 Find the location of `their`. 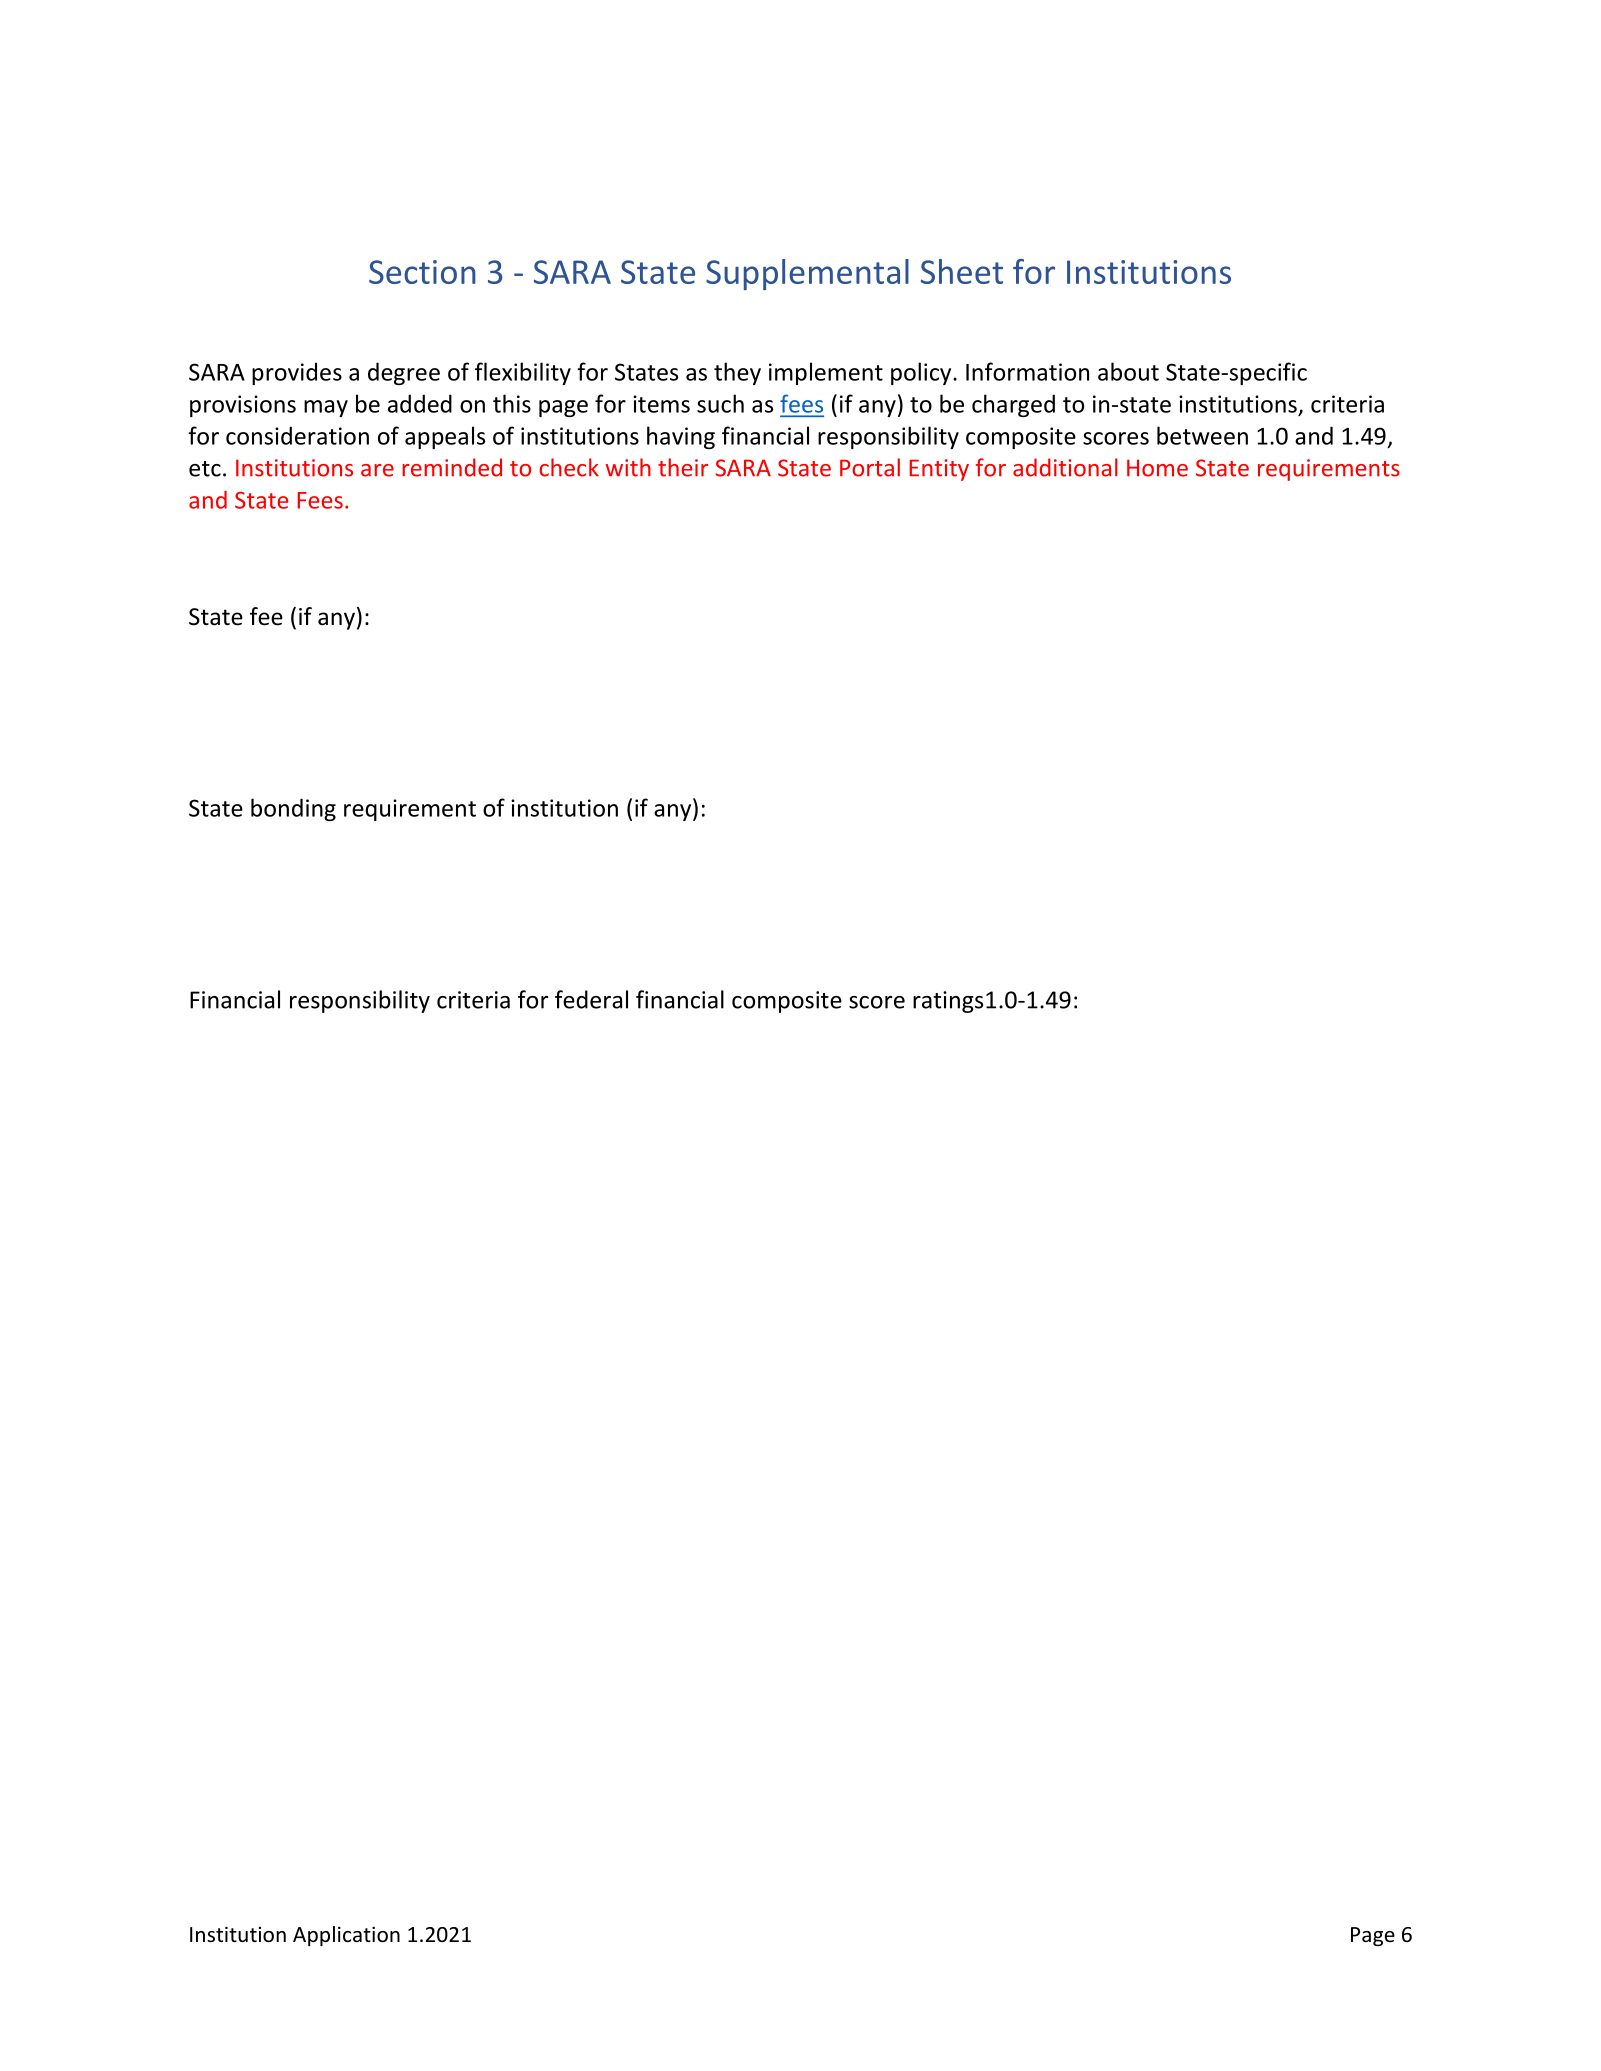

their is located at coordinates (683, 467).
